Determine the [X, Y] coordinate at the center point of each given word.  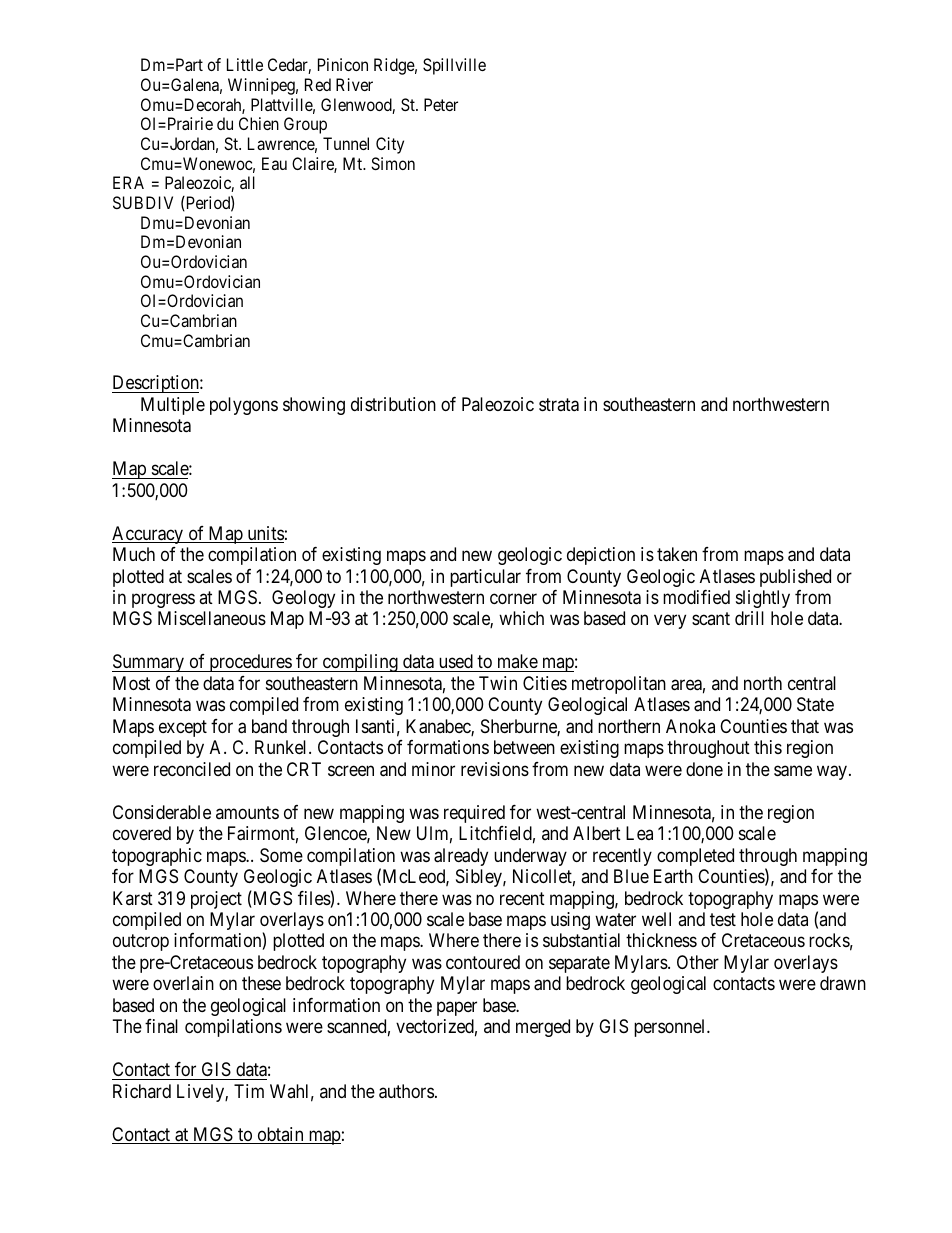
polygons [244, 406]
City [390, 145]
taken [677, 554]
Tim [249, 1091]
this [768, 747]
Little [245, 64]
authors [406, 1091]
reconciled [192, 769]
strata [559, 405]
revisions [495, 769]
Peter [441, 104]
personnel [671, 1028]
